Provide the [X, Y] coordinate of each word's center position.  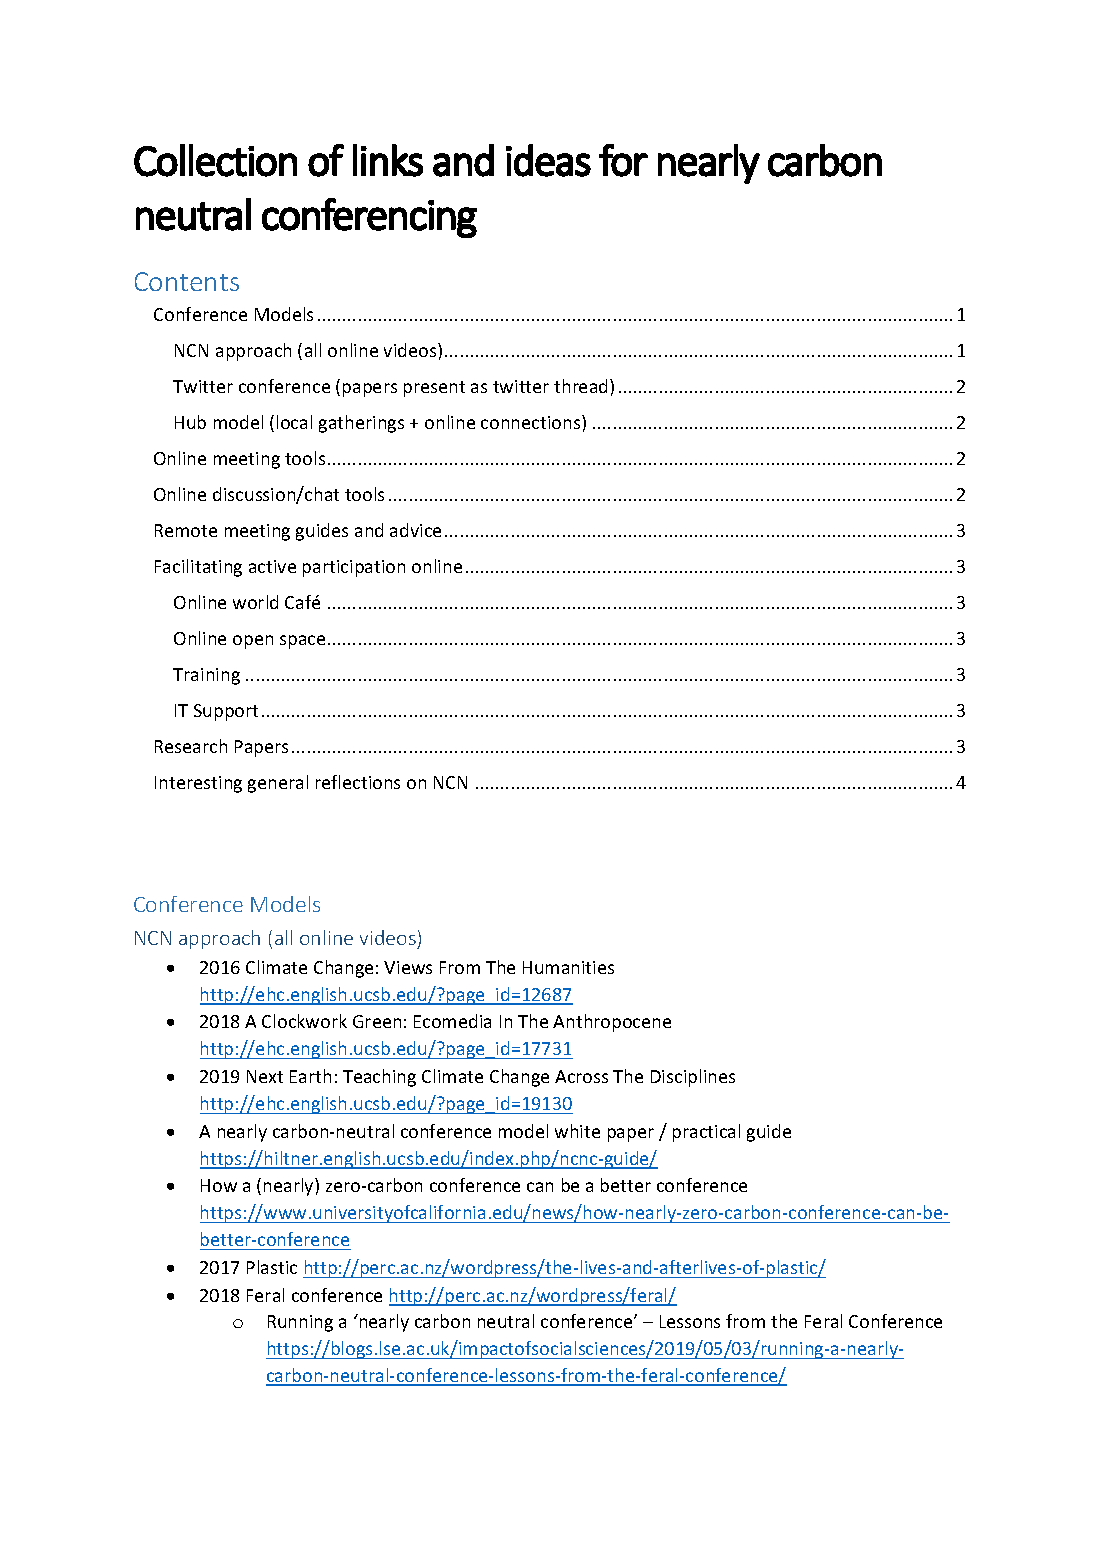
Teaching [379, 1078]
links [388, 160]
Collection [215, 160]
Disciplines [693, 1078]
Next [265, 1076]
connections [532, 422]
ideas [548, 160]
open [253, 642]
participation [354, 568]
